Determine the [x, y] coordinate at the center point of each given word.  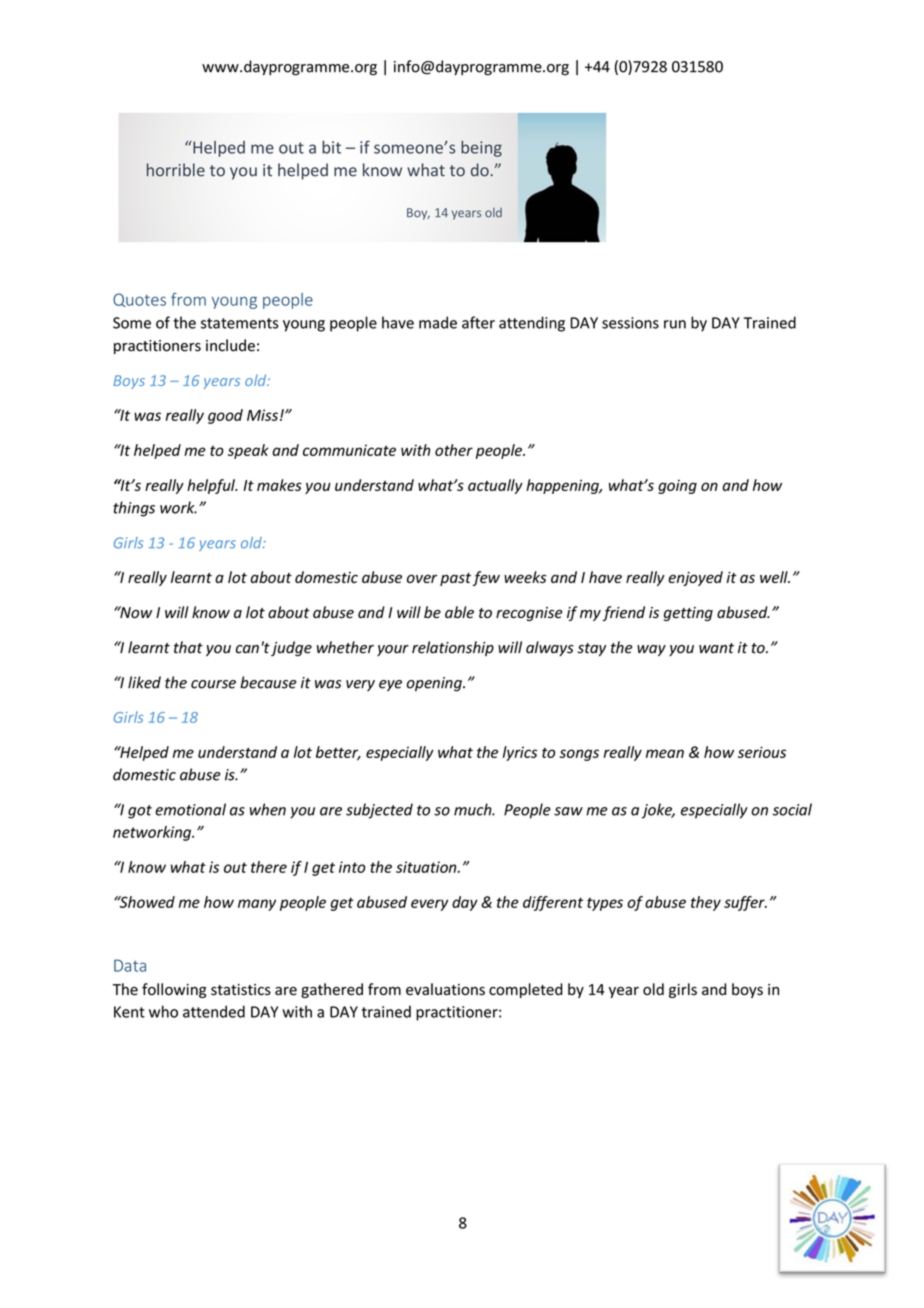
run [675, 324]
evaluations [445, 989]
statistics [241, 990]
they [706, 903]
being [481, 149]
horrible [176, 170]
